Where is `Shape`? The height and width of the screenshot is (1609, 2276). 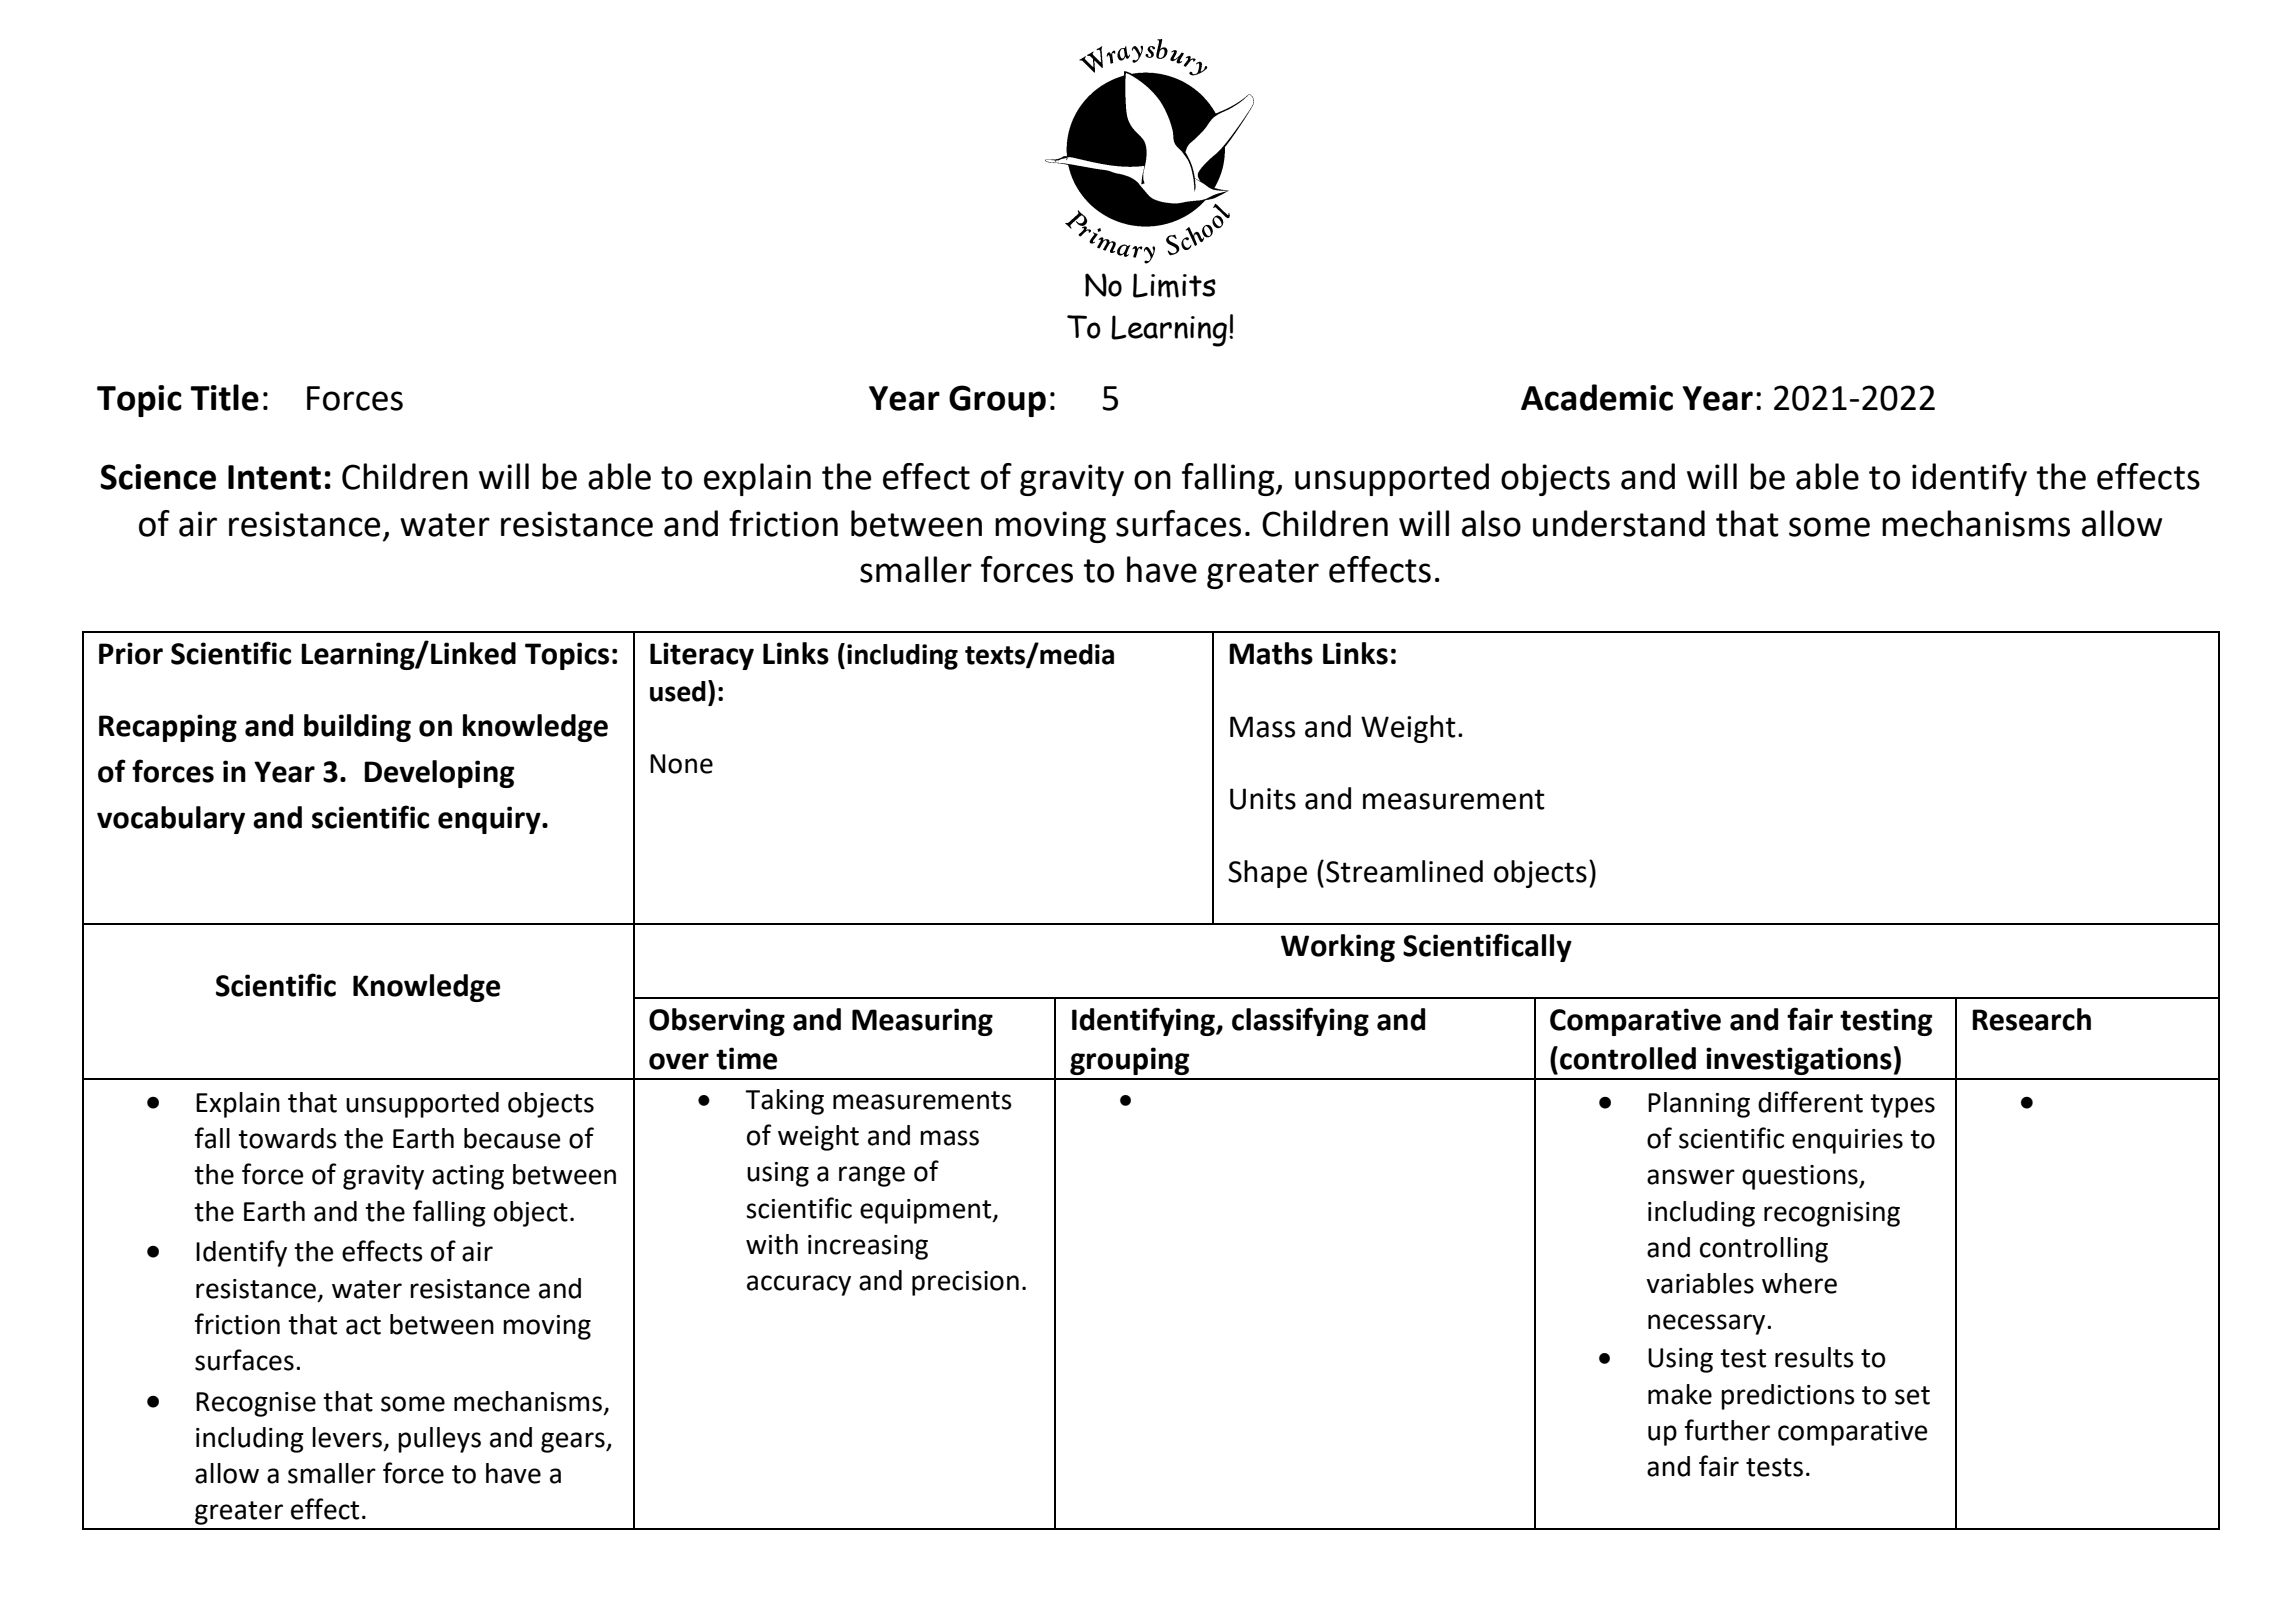 Shape is located at coordinates (1267, 874).
